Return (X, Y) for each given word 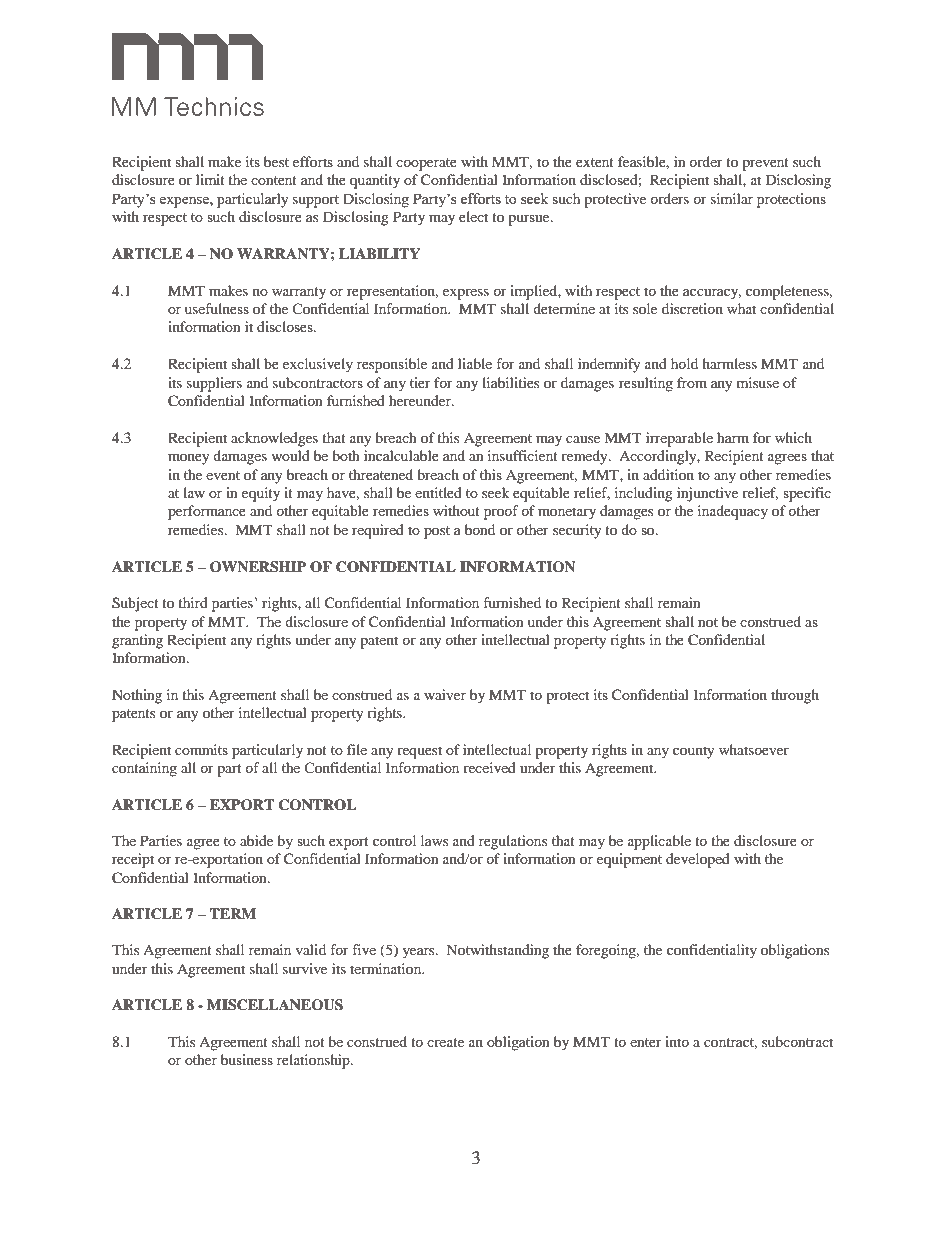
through (795, 696)
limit (210, 179)
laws (434, 840)
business (247, 1059)
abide (256, 840)
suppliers (214, 384)
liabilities (510, 382)
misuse (758, 382)
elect (473, 216)
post (437, 532)
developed (698, 860)
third (193, 602)
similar (732, 198)
